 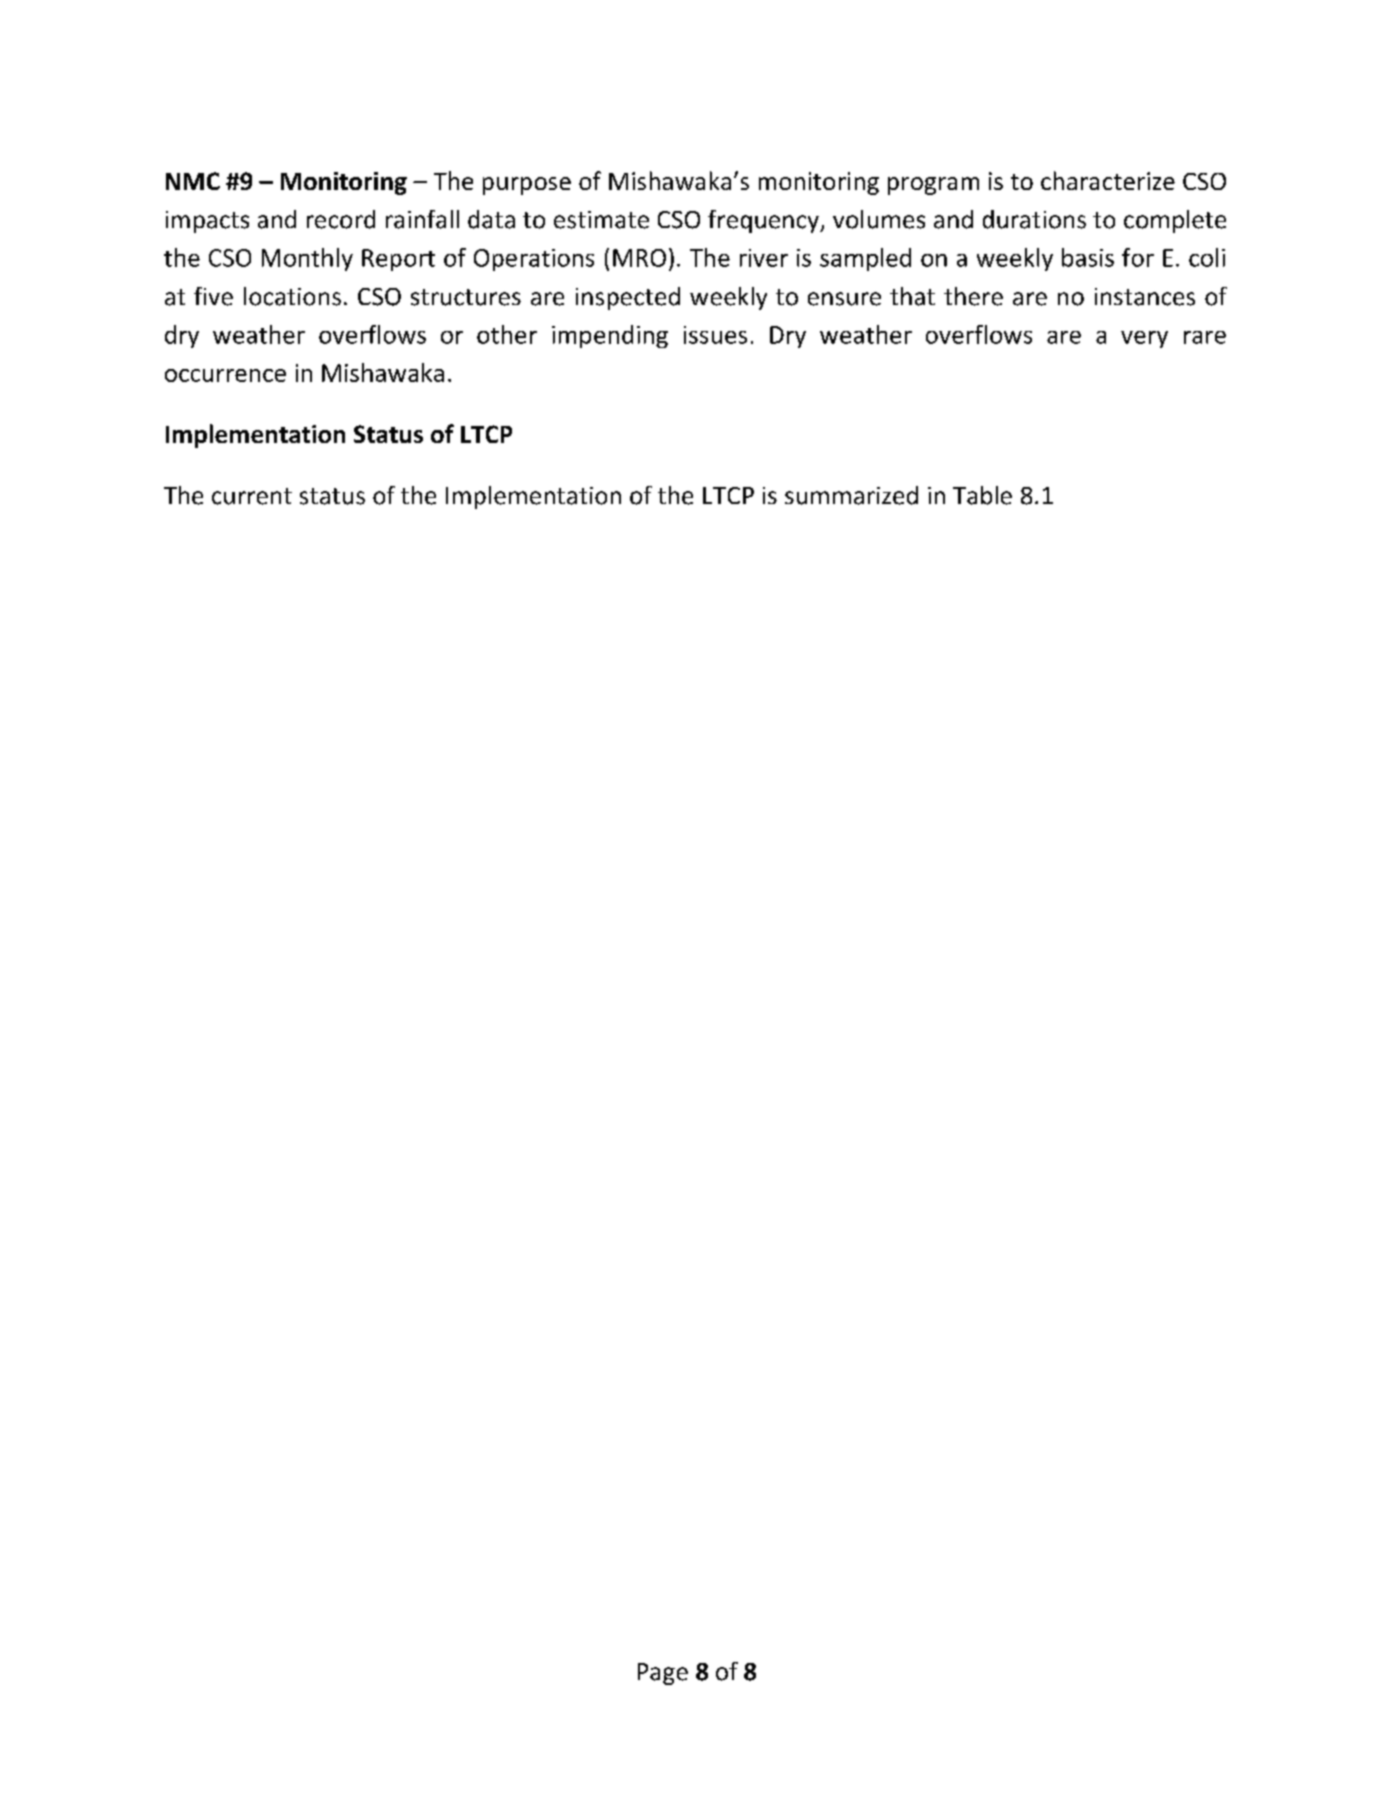 I want to click on Page, so click(x=663, y=1674).
